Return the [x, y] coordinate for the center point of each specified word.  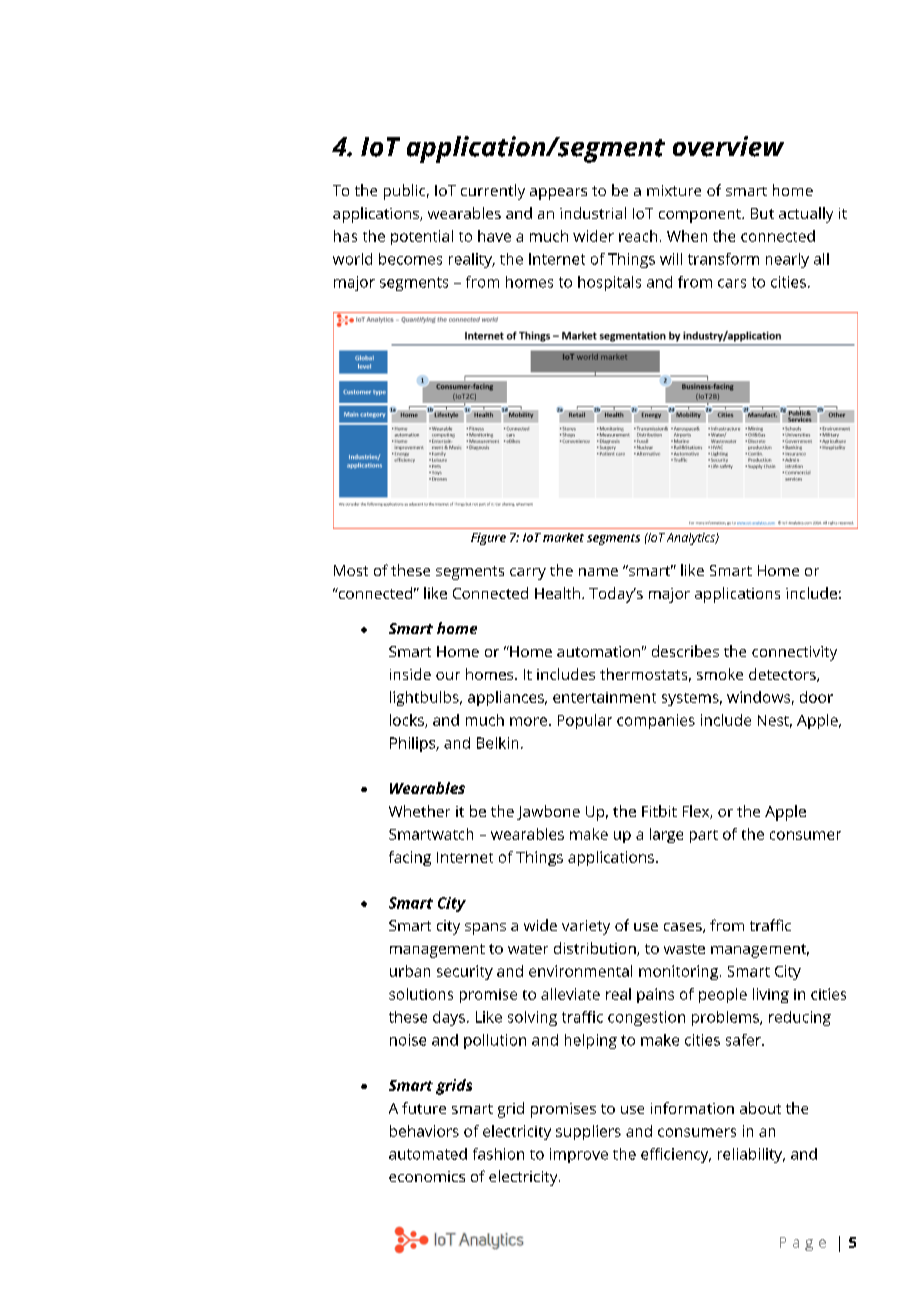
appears [558, 194]
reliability [751, 1155]
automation [598, 651]
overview [728, 146]
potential [422, 237]
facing [410, 858]
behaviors [424, 1131]
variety [586, 927]
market [563, 537]
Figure [488, 539]
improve [579, 1155]
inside [410, 674]
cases [684, 928]
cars [732, 283]
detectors [783, 675]
